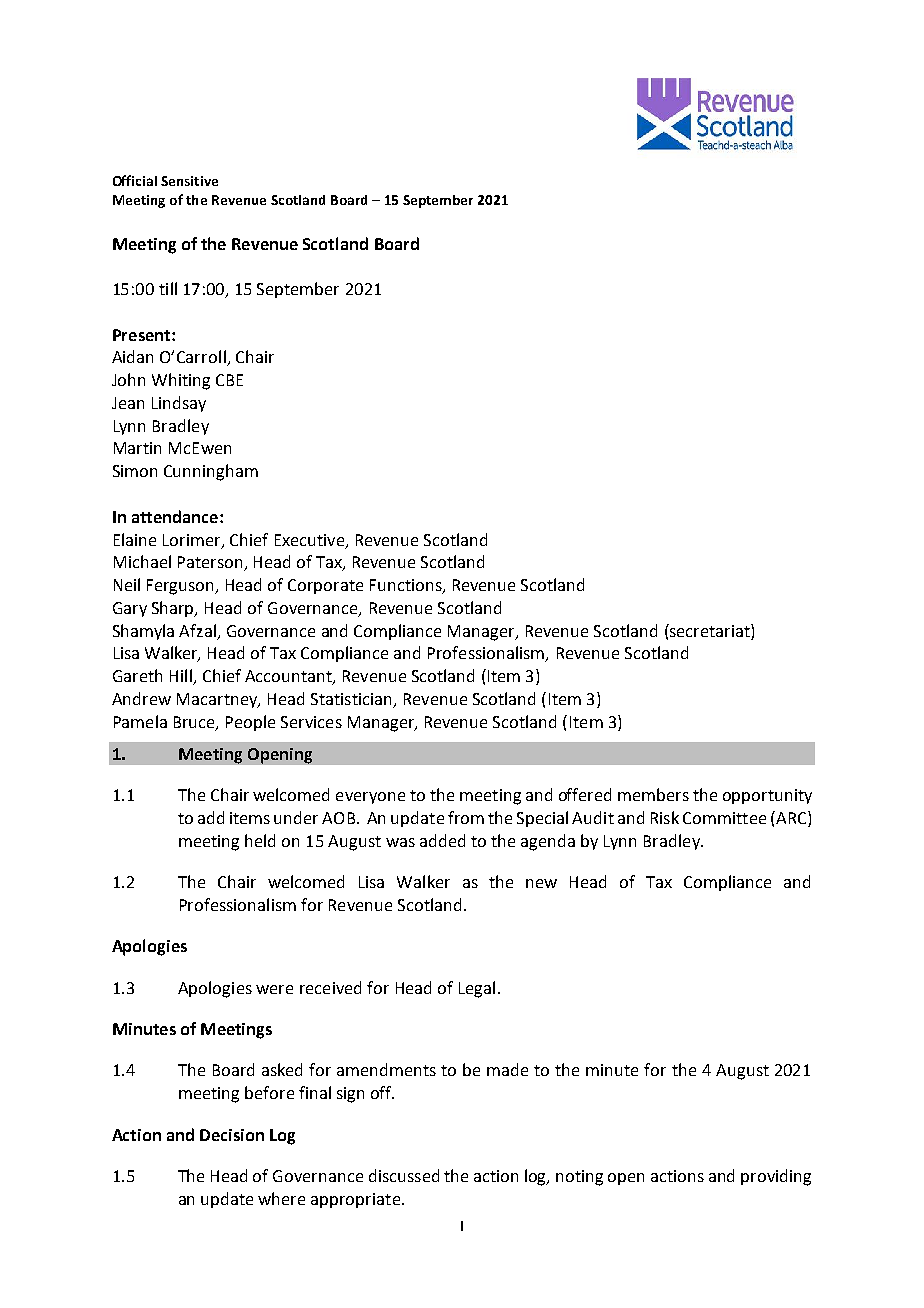  What do you see at coordinates (229, 380) in the screenshot?
I see `CBE` at bounding box center [229, 380].
